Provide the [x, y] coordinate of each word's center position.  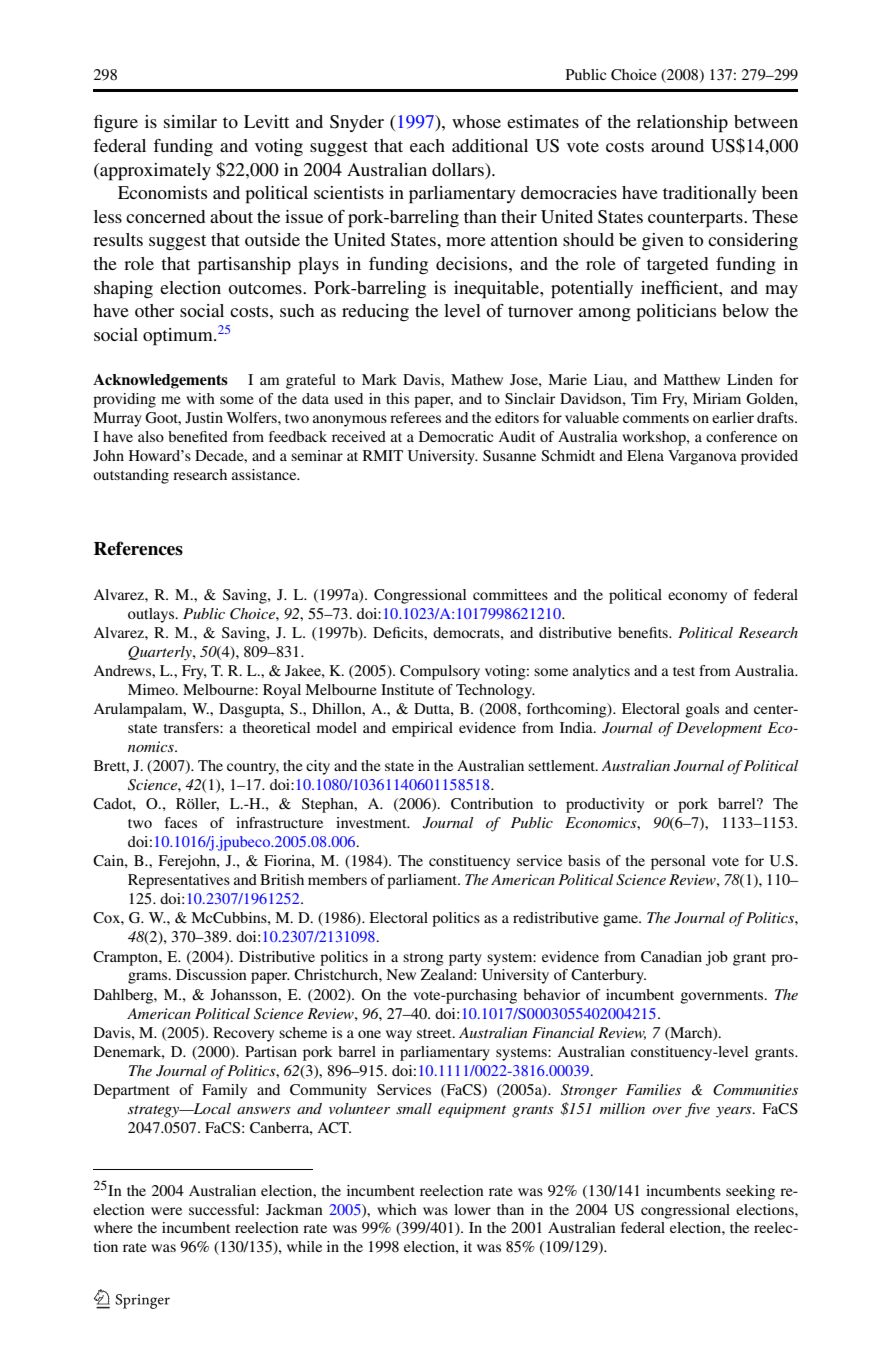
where [113, 1227]
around [677, 145]
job [717, 958]
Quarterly [161, 653]
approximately [154, 172]
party [465, 959]
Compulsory [440, 672]
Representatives [179, 881]
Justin [204, 417]
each [427, 145]
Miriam [717, 398]
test [684, 671]
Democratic [456, 436]
